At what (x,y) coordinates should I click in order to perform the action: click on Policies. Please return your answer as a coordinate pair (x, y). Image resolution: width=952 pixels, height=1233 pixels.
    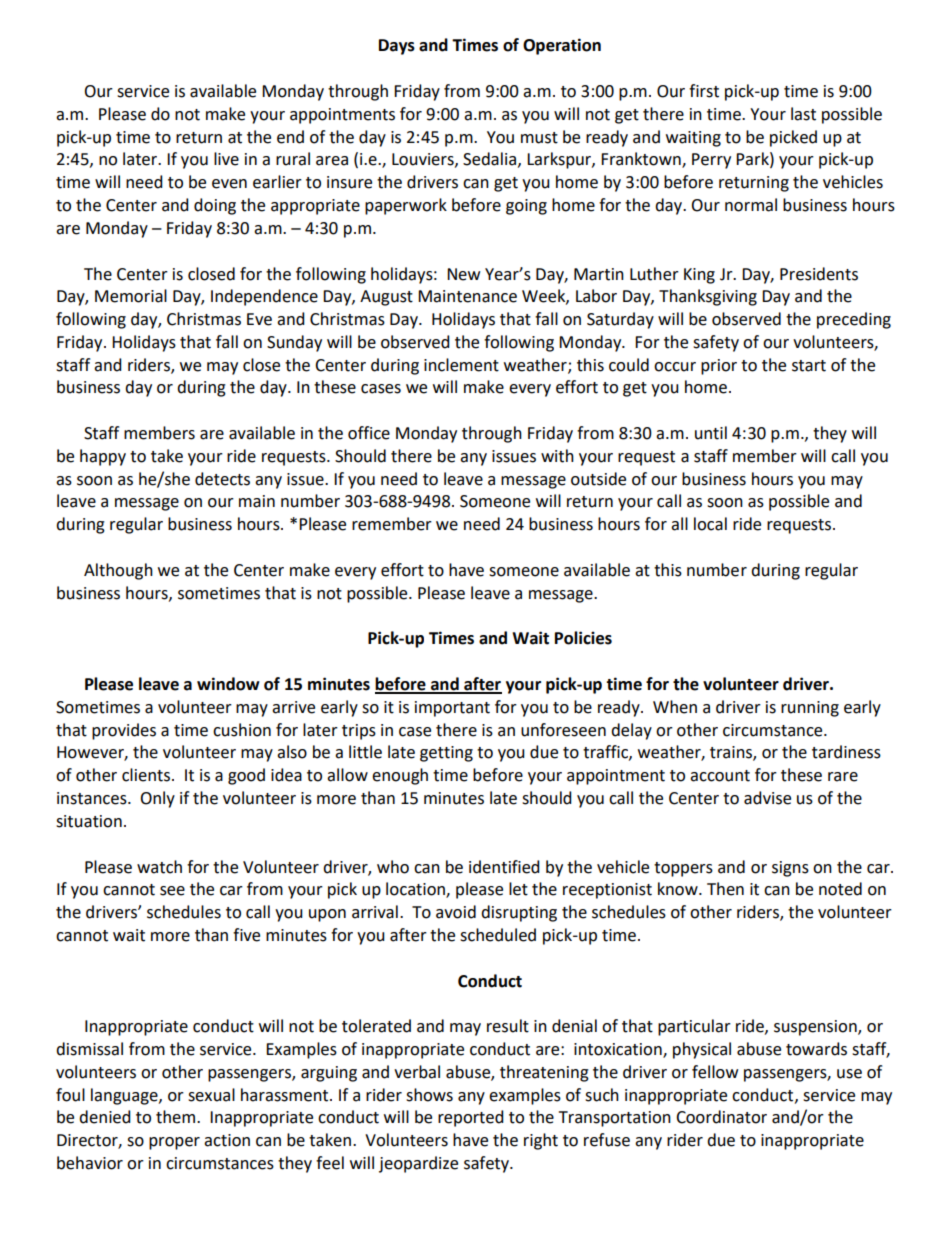
    Looking at the image, I should click on (583, 638).
